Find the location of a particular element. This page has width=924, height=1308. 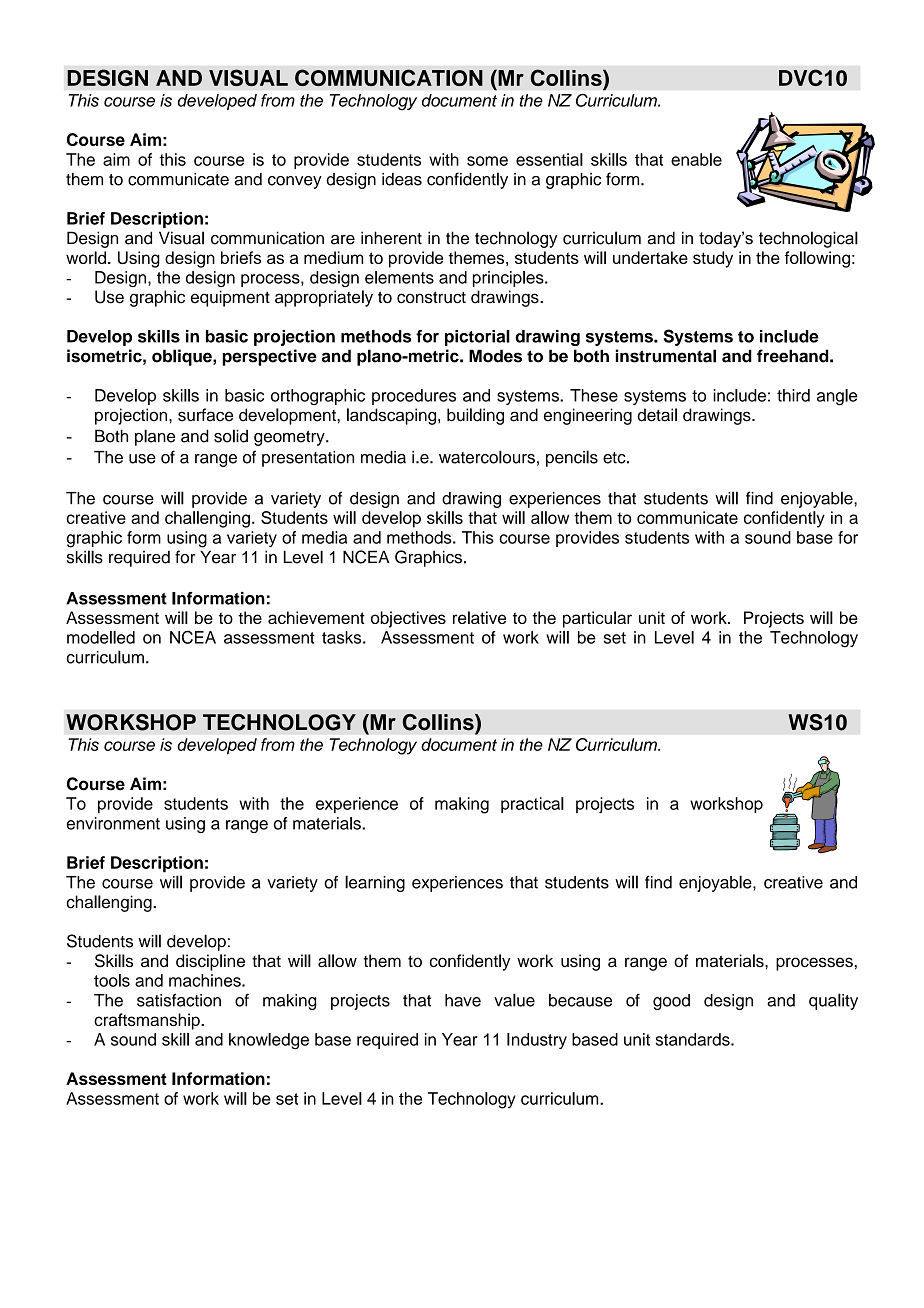

good is located at coordinates (671, 1002).
